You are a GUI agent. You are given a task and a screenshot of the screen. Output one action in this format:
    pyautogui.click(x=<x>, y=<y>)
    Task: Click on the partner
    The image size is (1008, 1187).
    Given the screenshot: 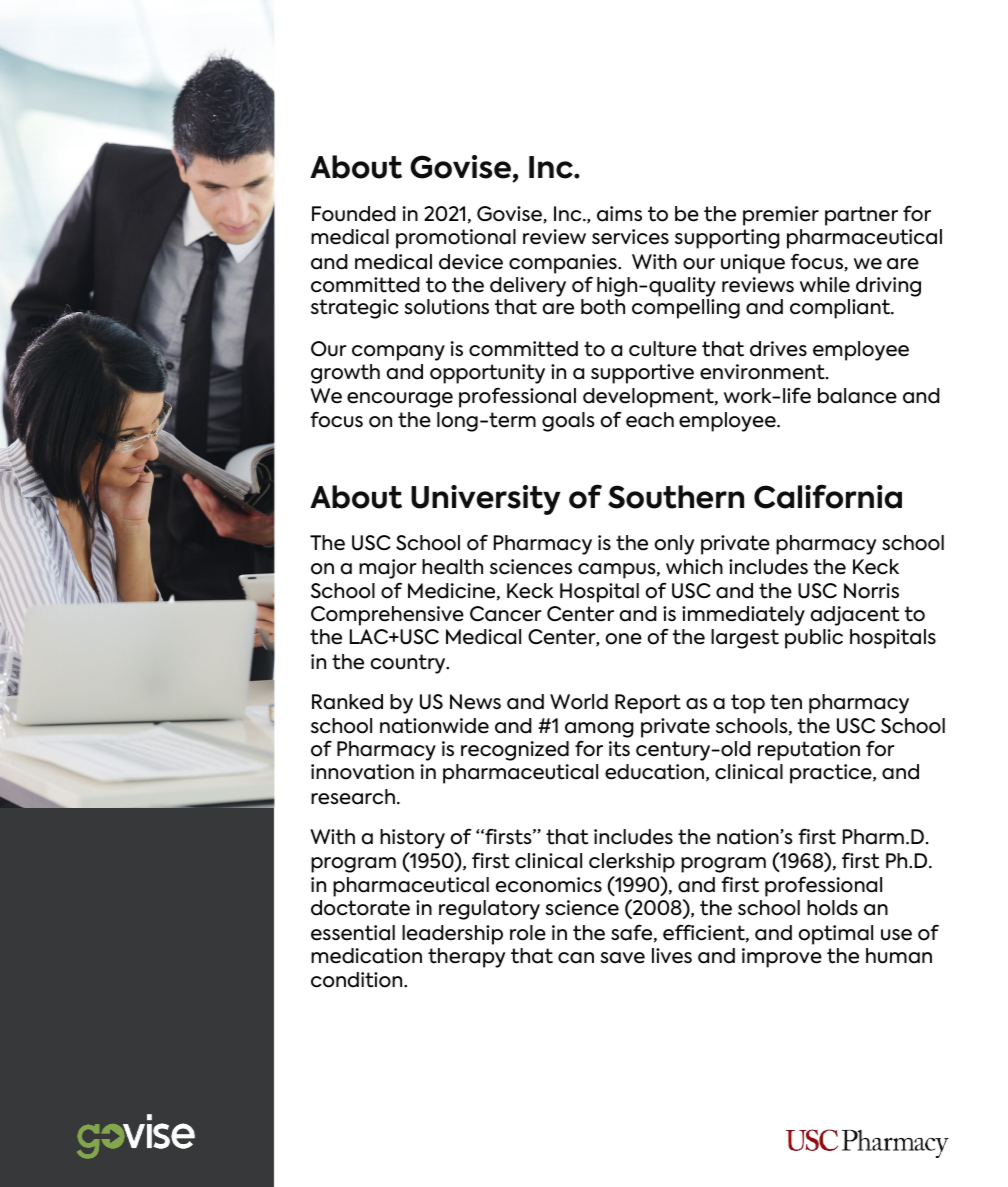 What is the action you would take?
    pyautogui.click(x=861, y=216)
